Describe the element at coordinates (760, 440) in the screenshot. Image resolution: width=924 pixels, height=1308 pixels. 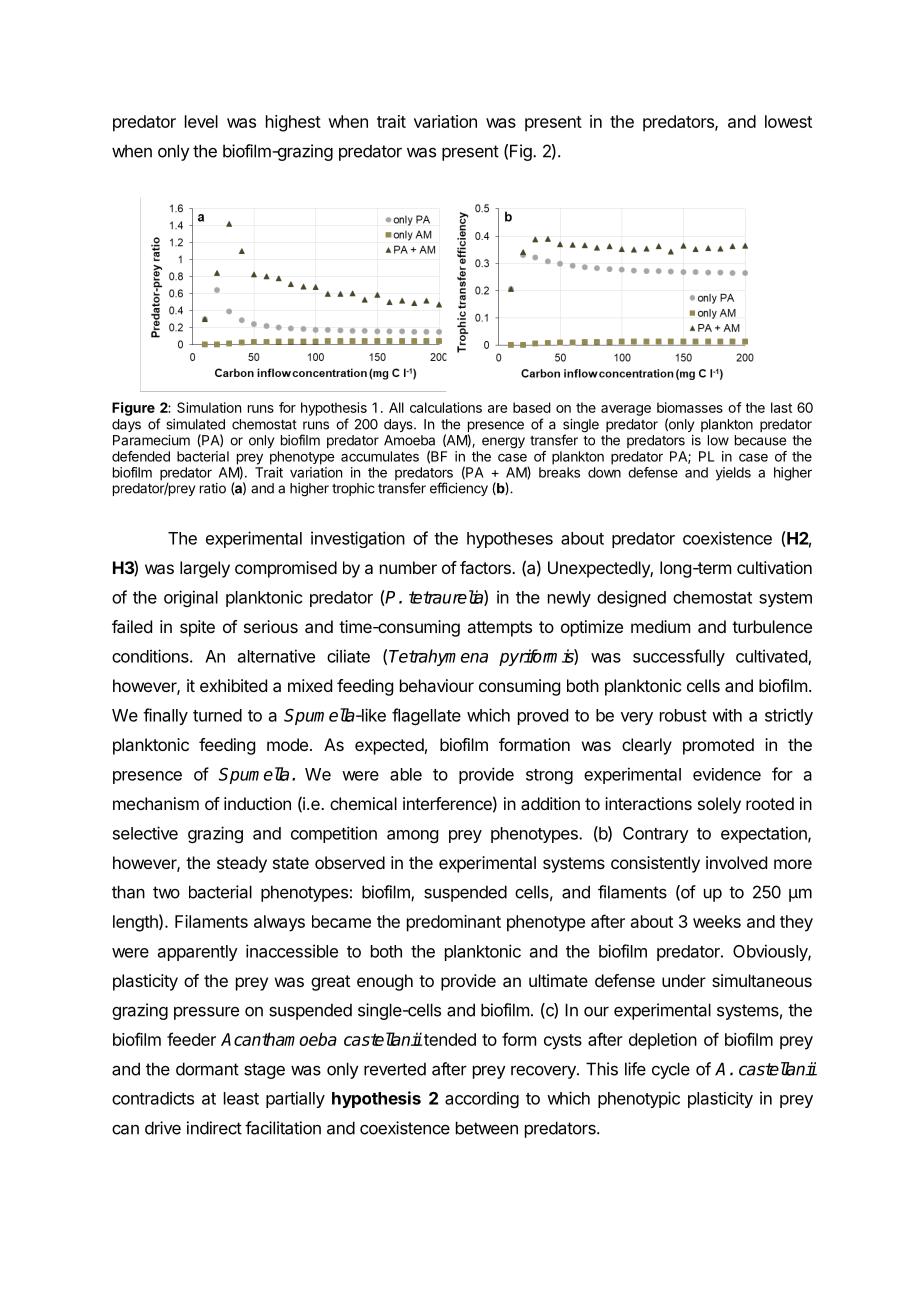
I see `because` at that location.
